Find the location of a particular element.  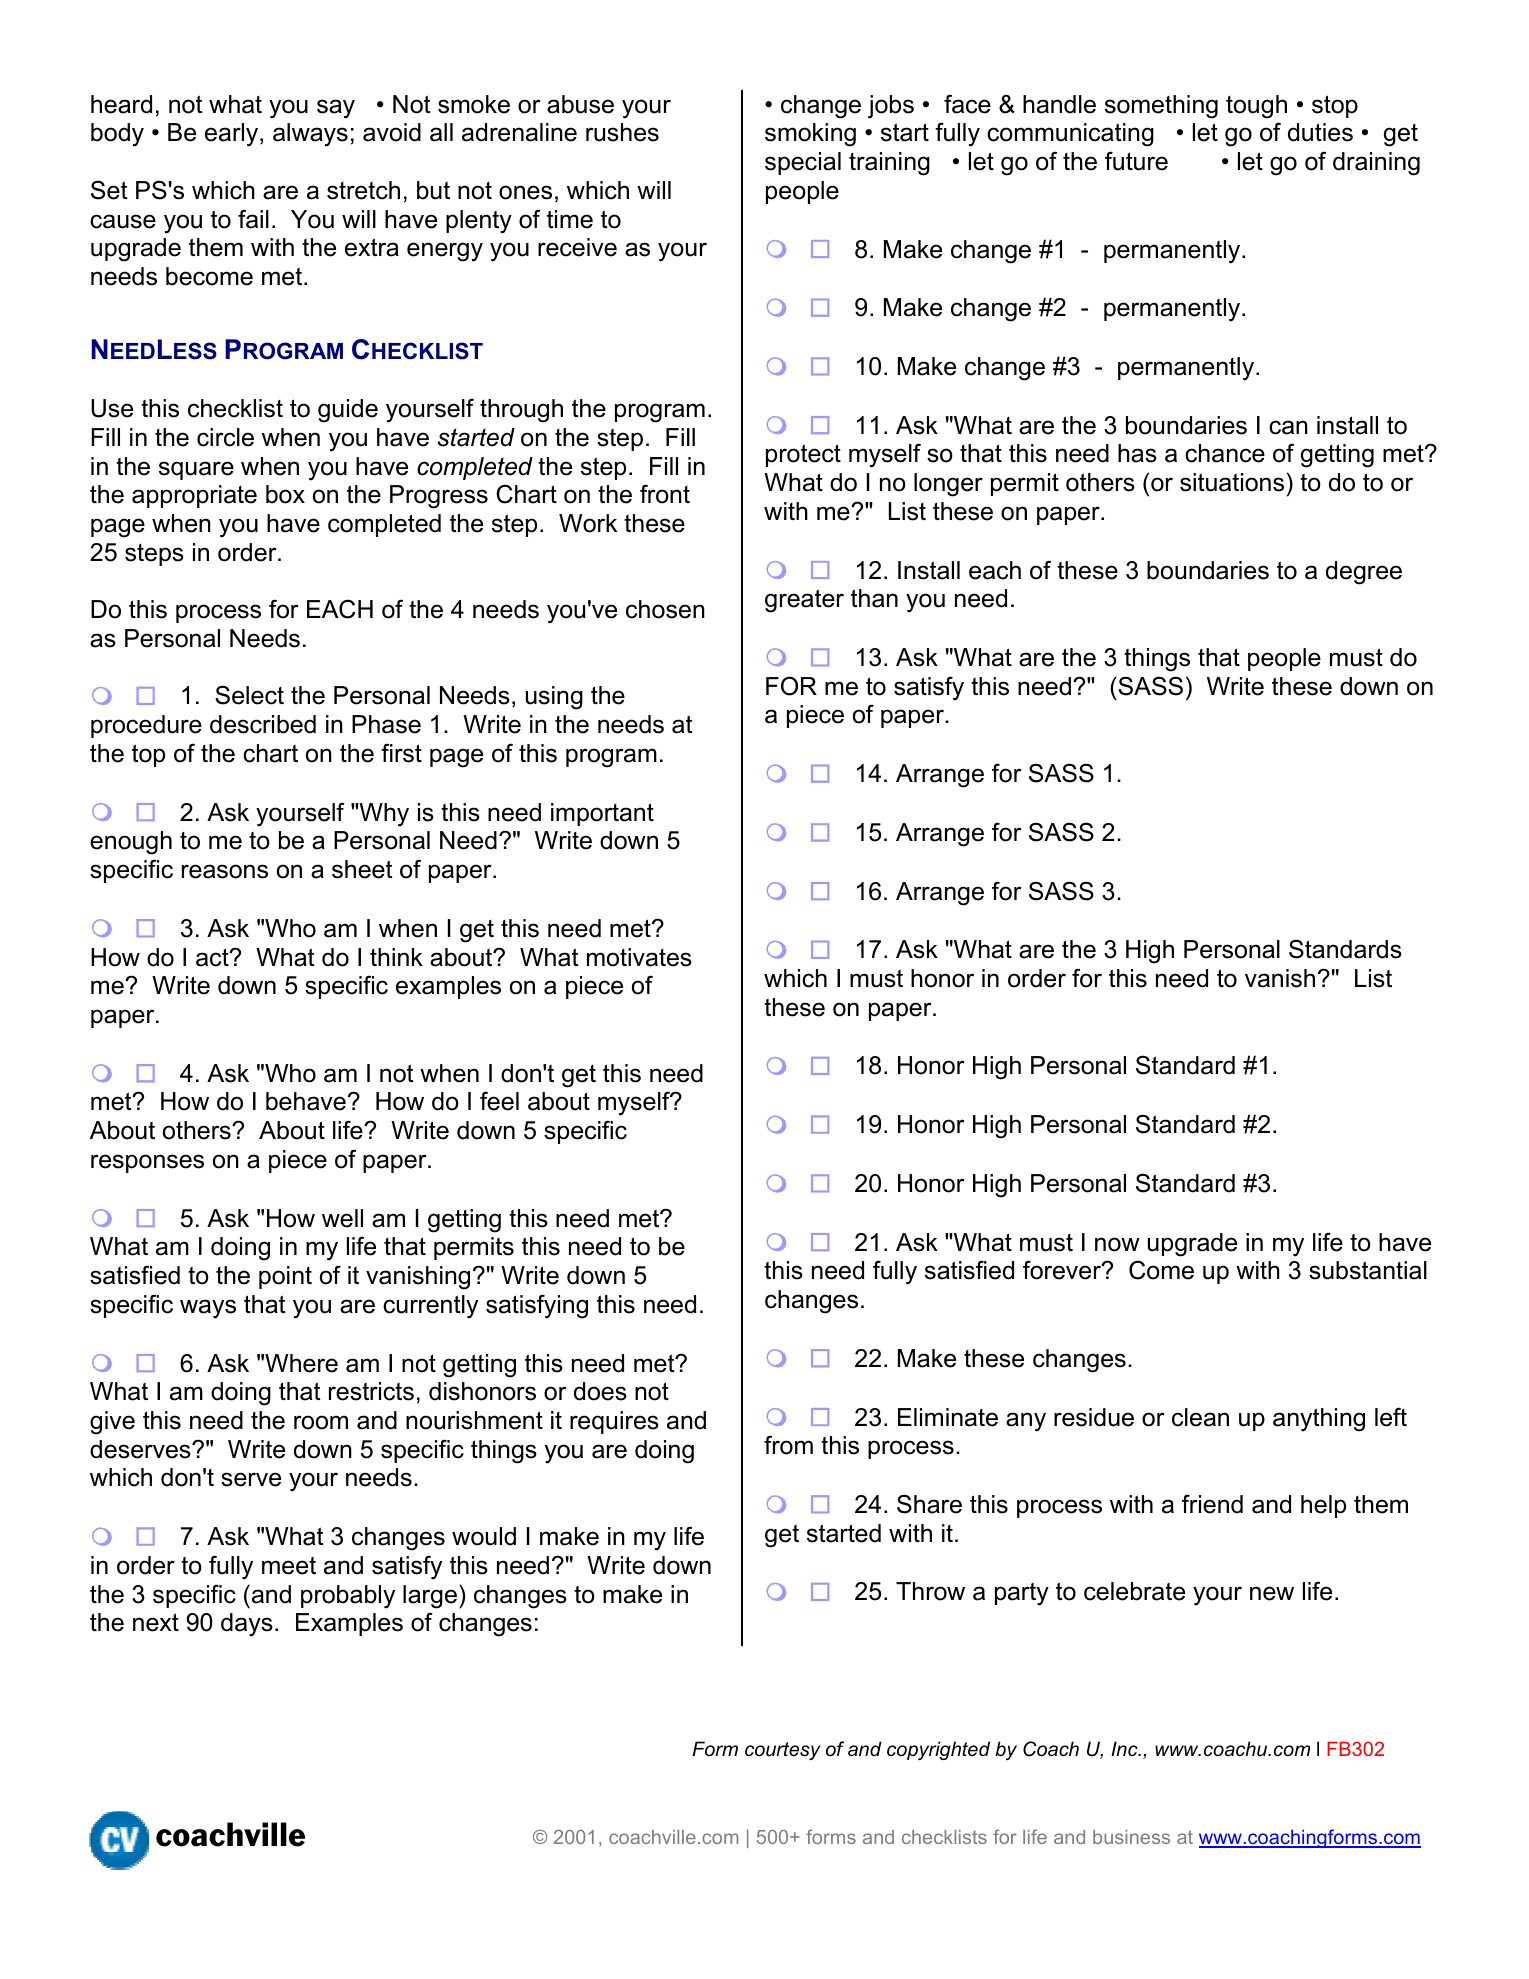

act is located at coordinates (213, 957).
